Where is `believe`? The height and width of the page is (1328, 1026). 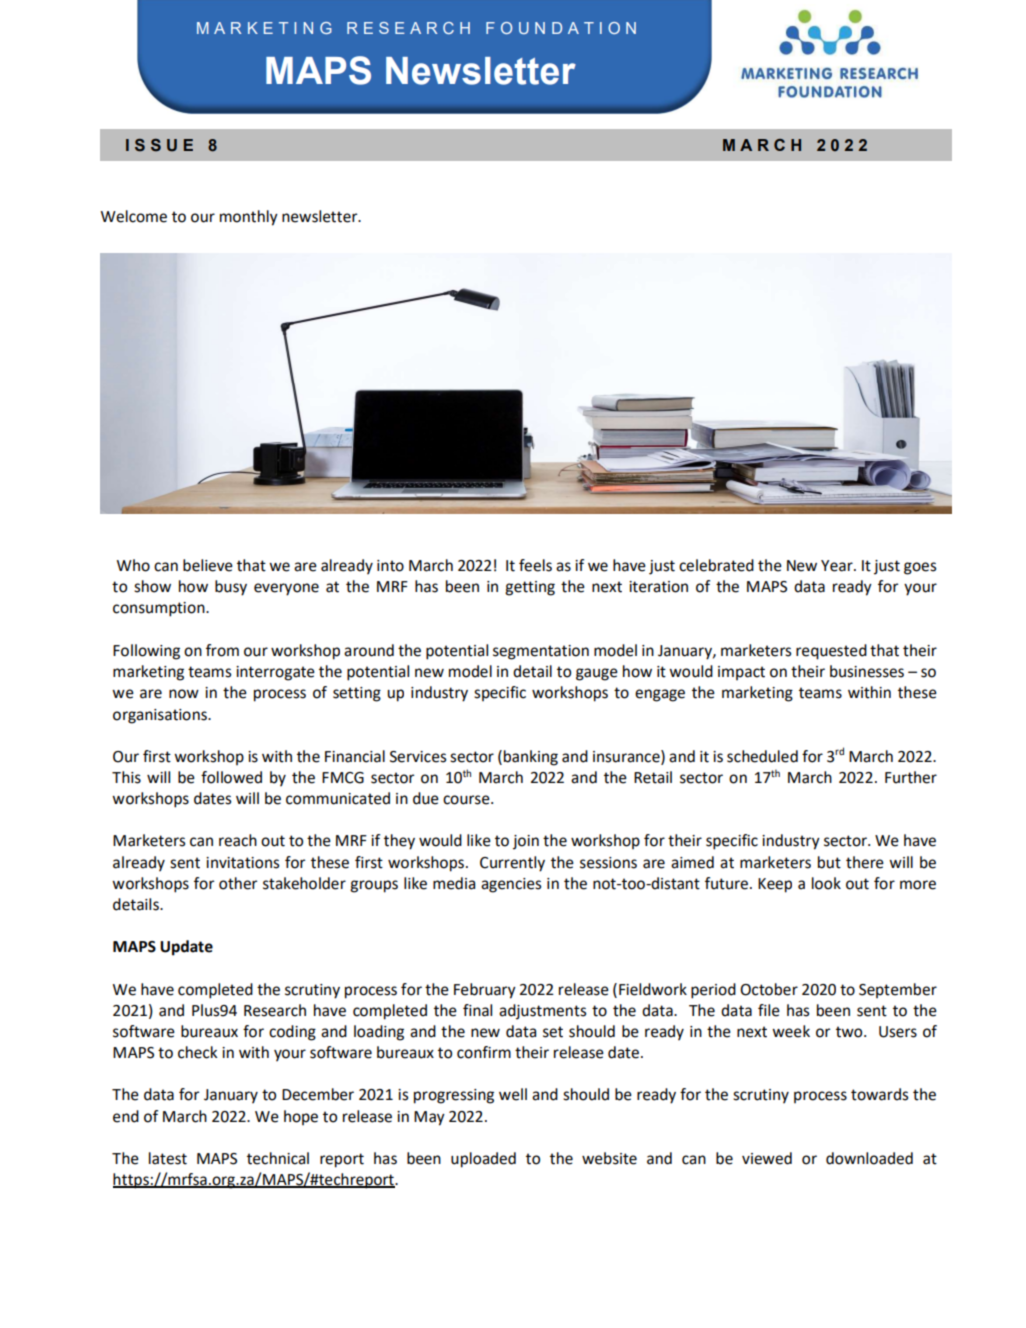 believe is located at coordinates (208, 565).
